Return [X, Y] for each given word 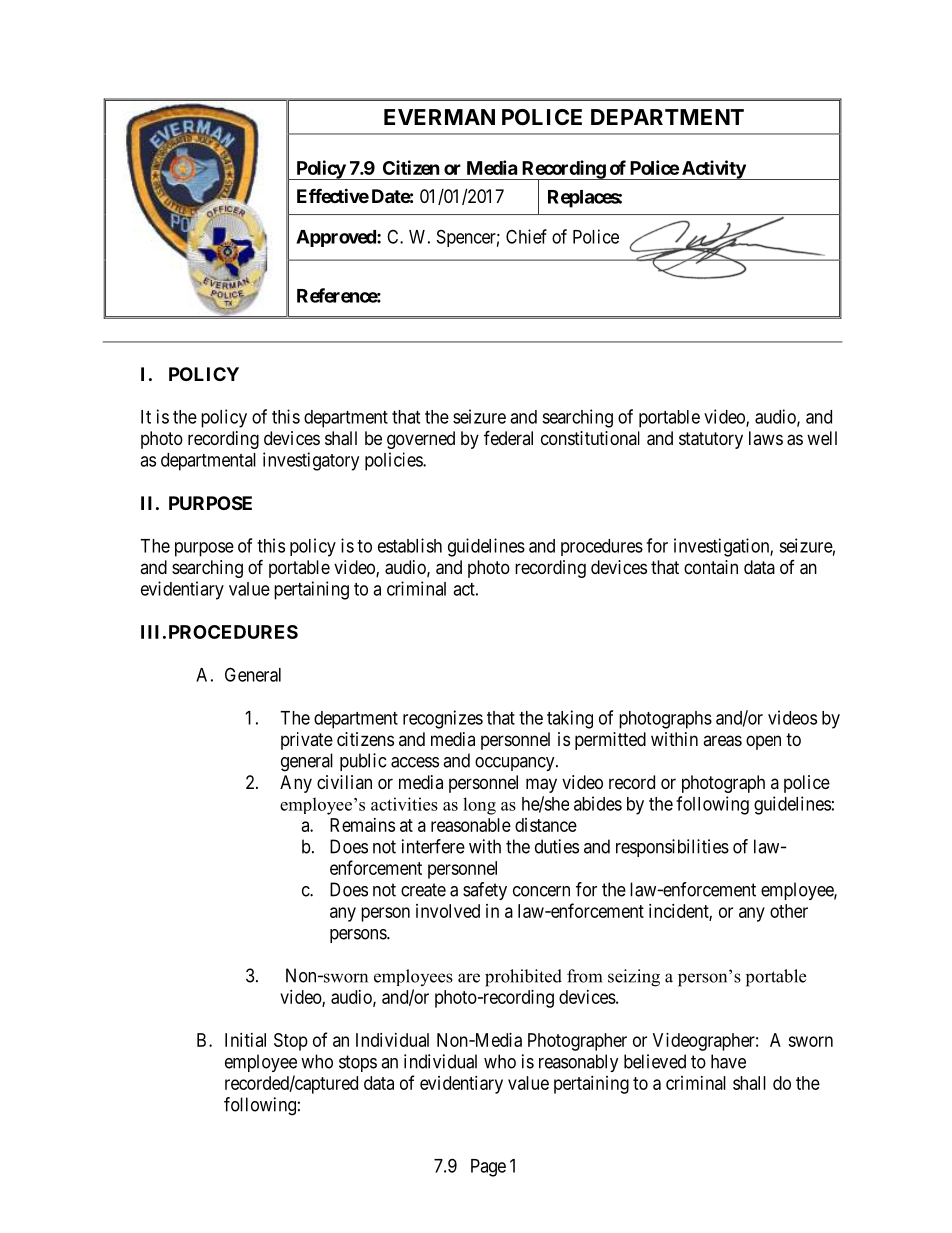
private [307, 741]
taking [570, 719]
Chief [526, 236]
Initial [245, 1040]
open [763, 742]
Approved [337, 238]
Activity [713, 170]
